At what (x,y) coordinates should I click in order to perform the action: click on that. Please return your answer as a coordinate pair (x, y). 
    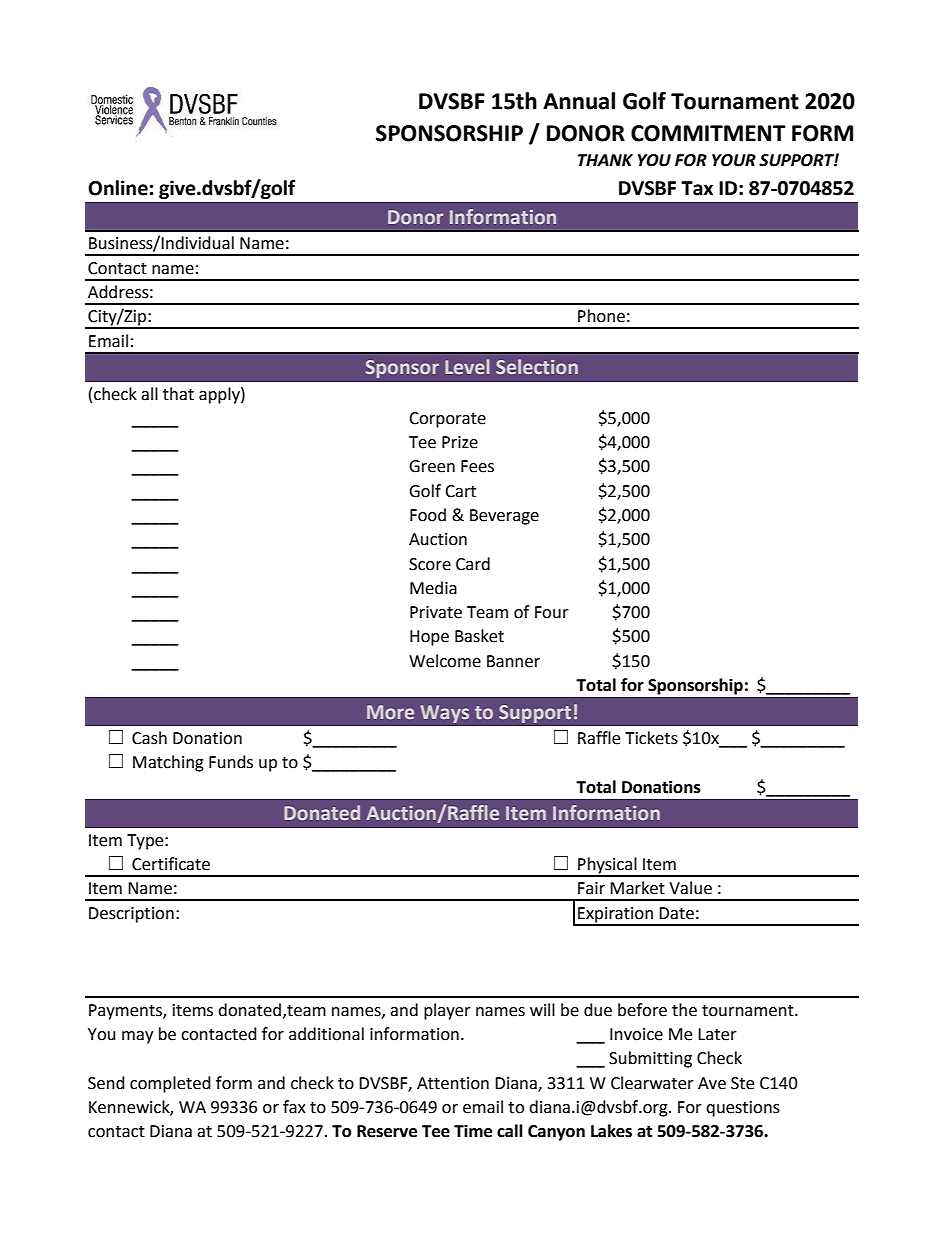
    Looking at the image, I should click on (178, 394).
